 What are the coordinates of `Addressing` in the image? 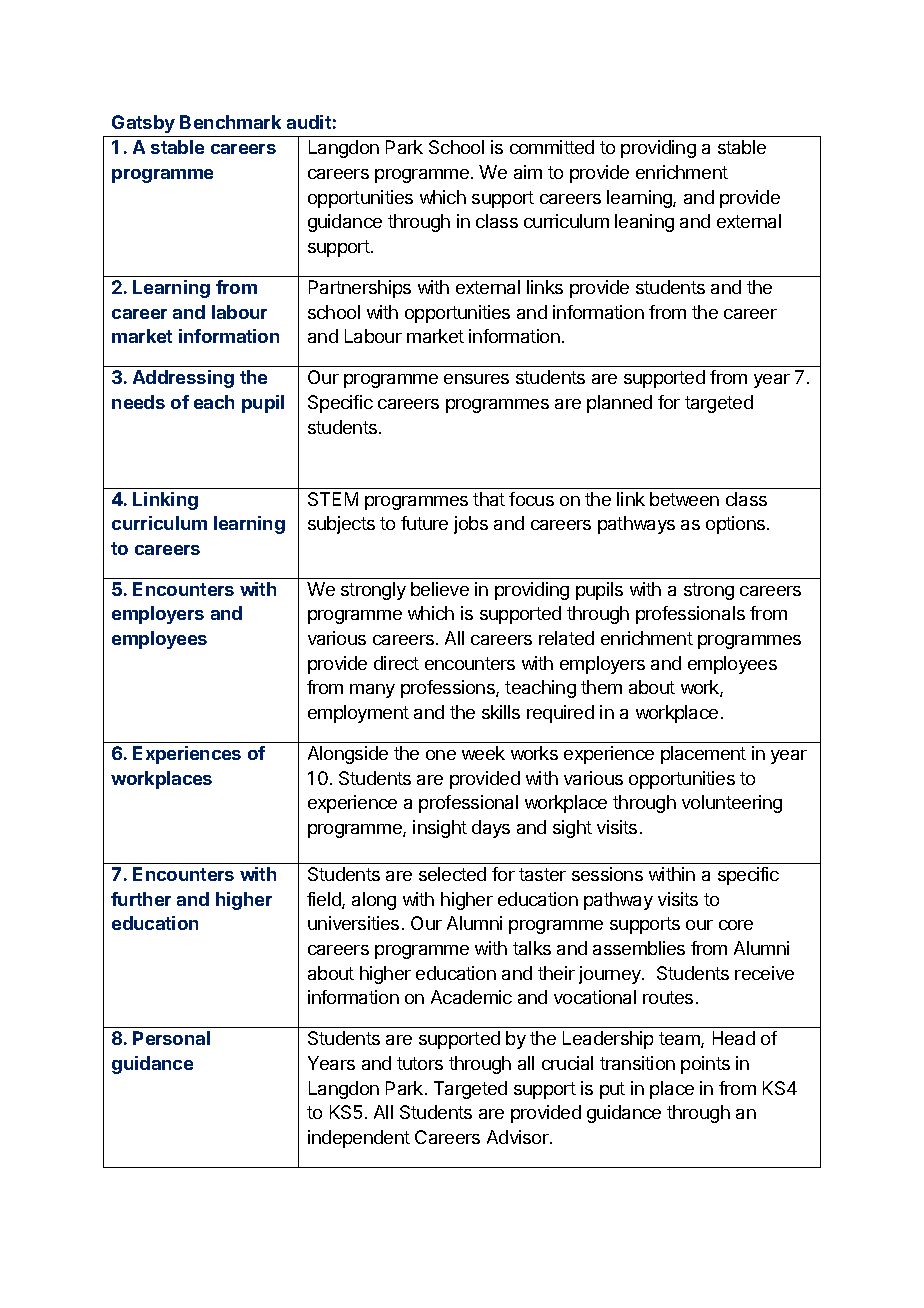 It's located at (183, 379).
